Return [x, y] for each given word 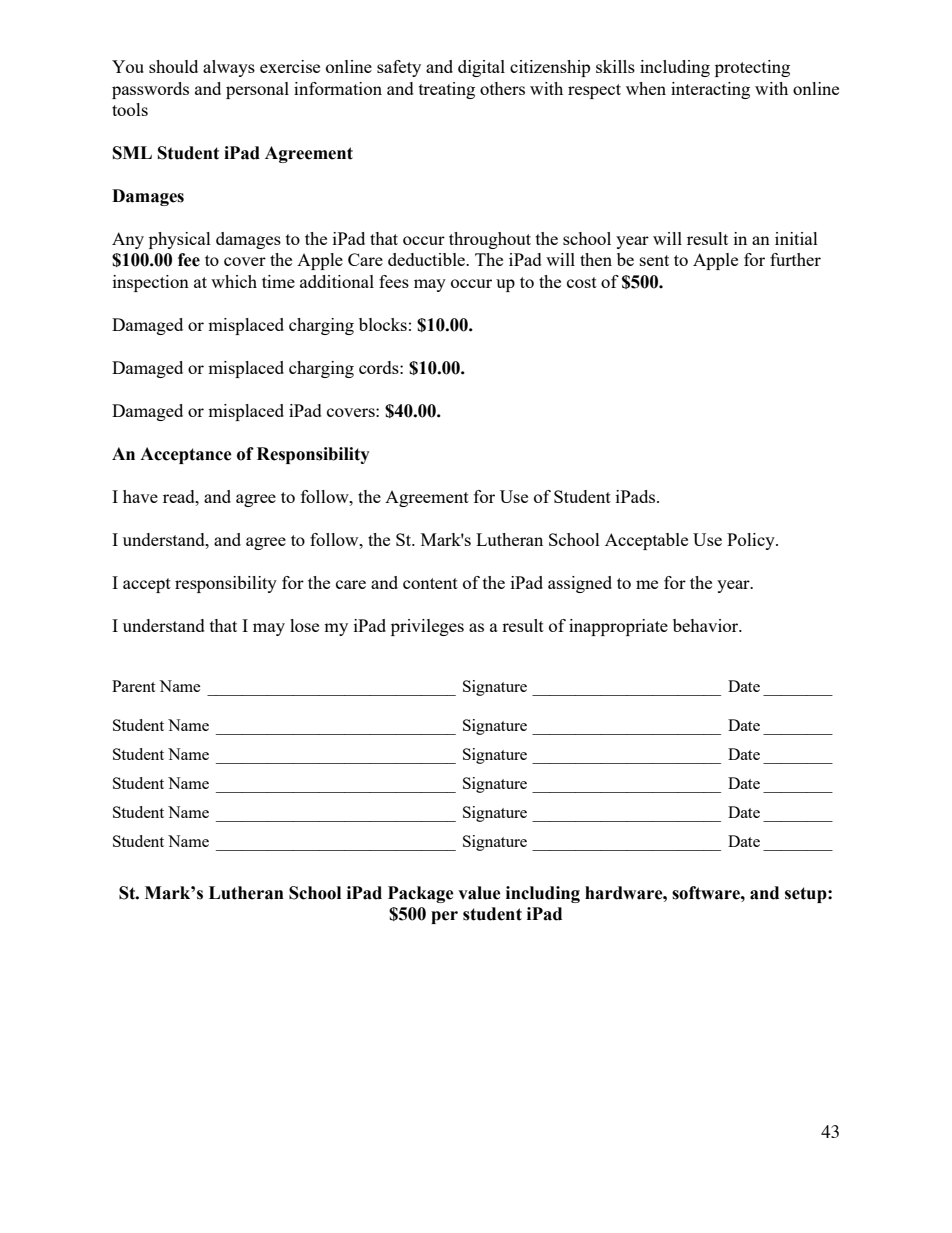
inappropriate [618, 627]
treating [447, 90]
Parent [133, 686]
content [430, 583]
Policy [752, 541]
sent [654, 260]
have [140, 496]
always [229, 68]
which [234, 281]
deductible [427, 259]
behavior [707, 625]
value [479, 893]
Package [421, 894]
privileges [427, 627]
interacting [710, 90]
